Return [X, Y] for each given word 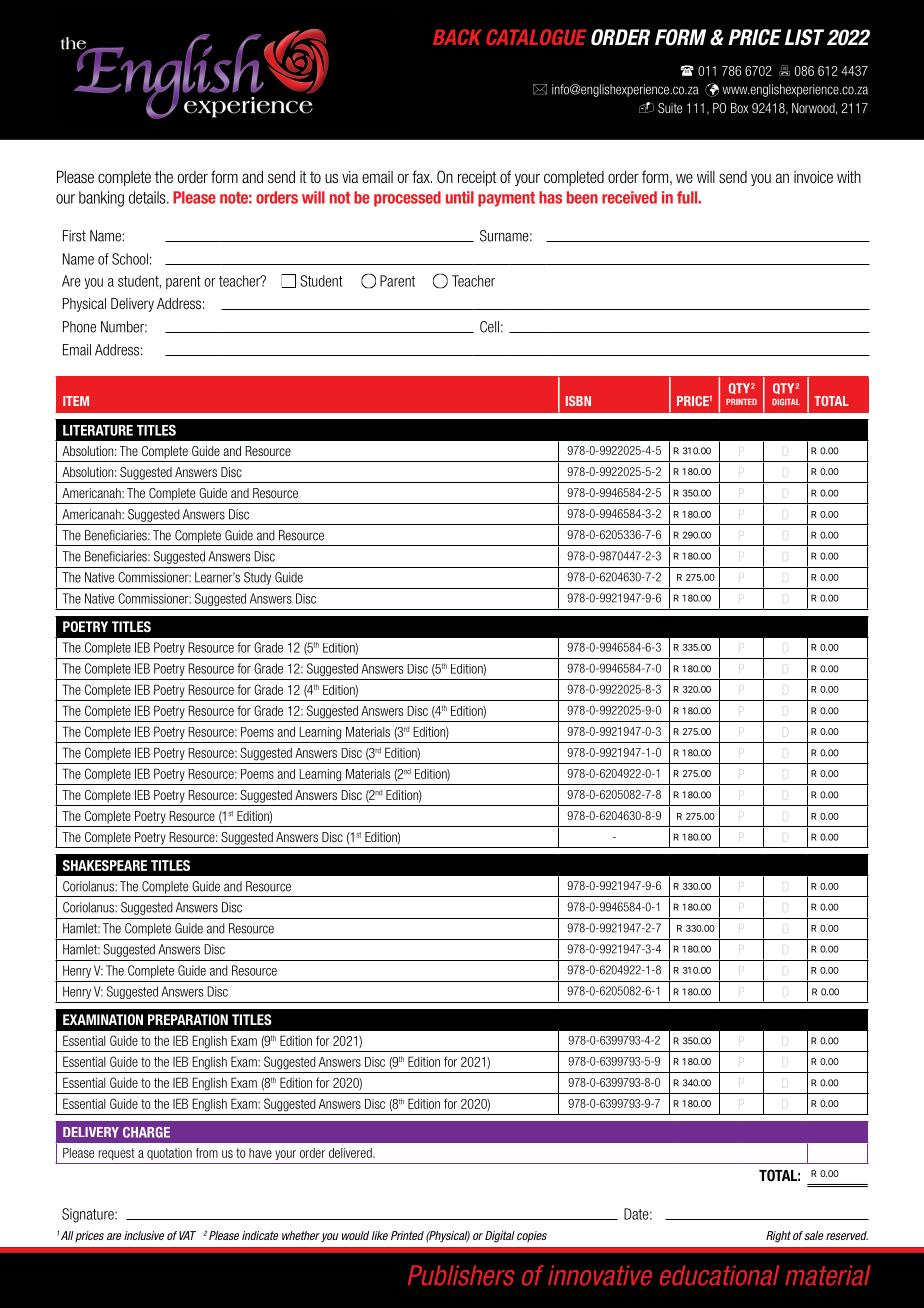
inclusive [144, 1235]
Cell [489, 327]
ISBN [578, 401]
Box [739, 108]
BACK [457, 37]
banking [101, 199]
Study [257, 578]
